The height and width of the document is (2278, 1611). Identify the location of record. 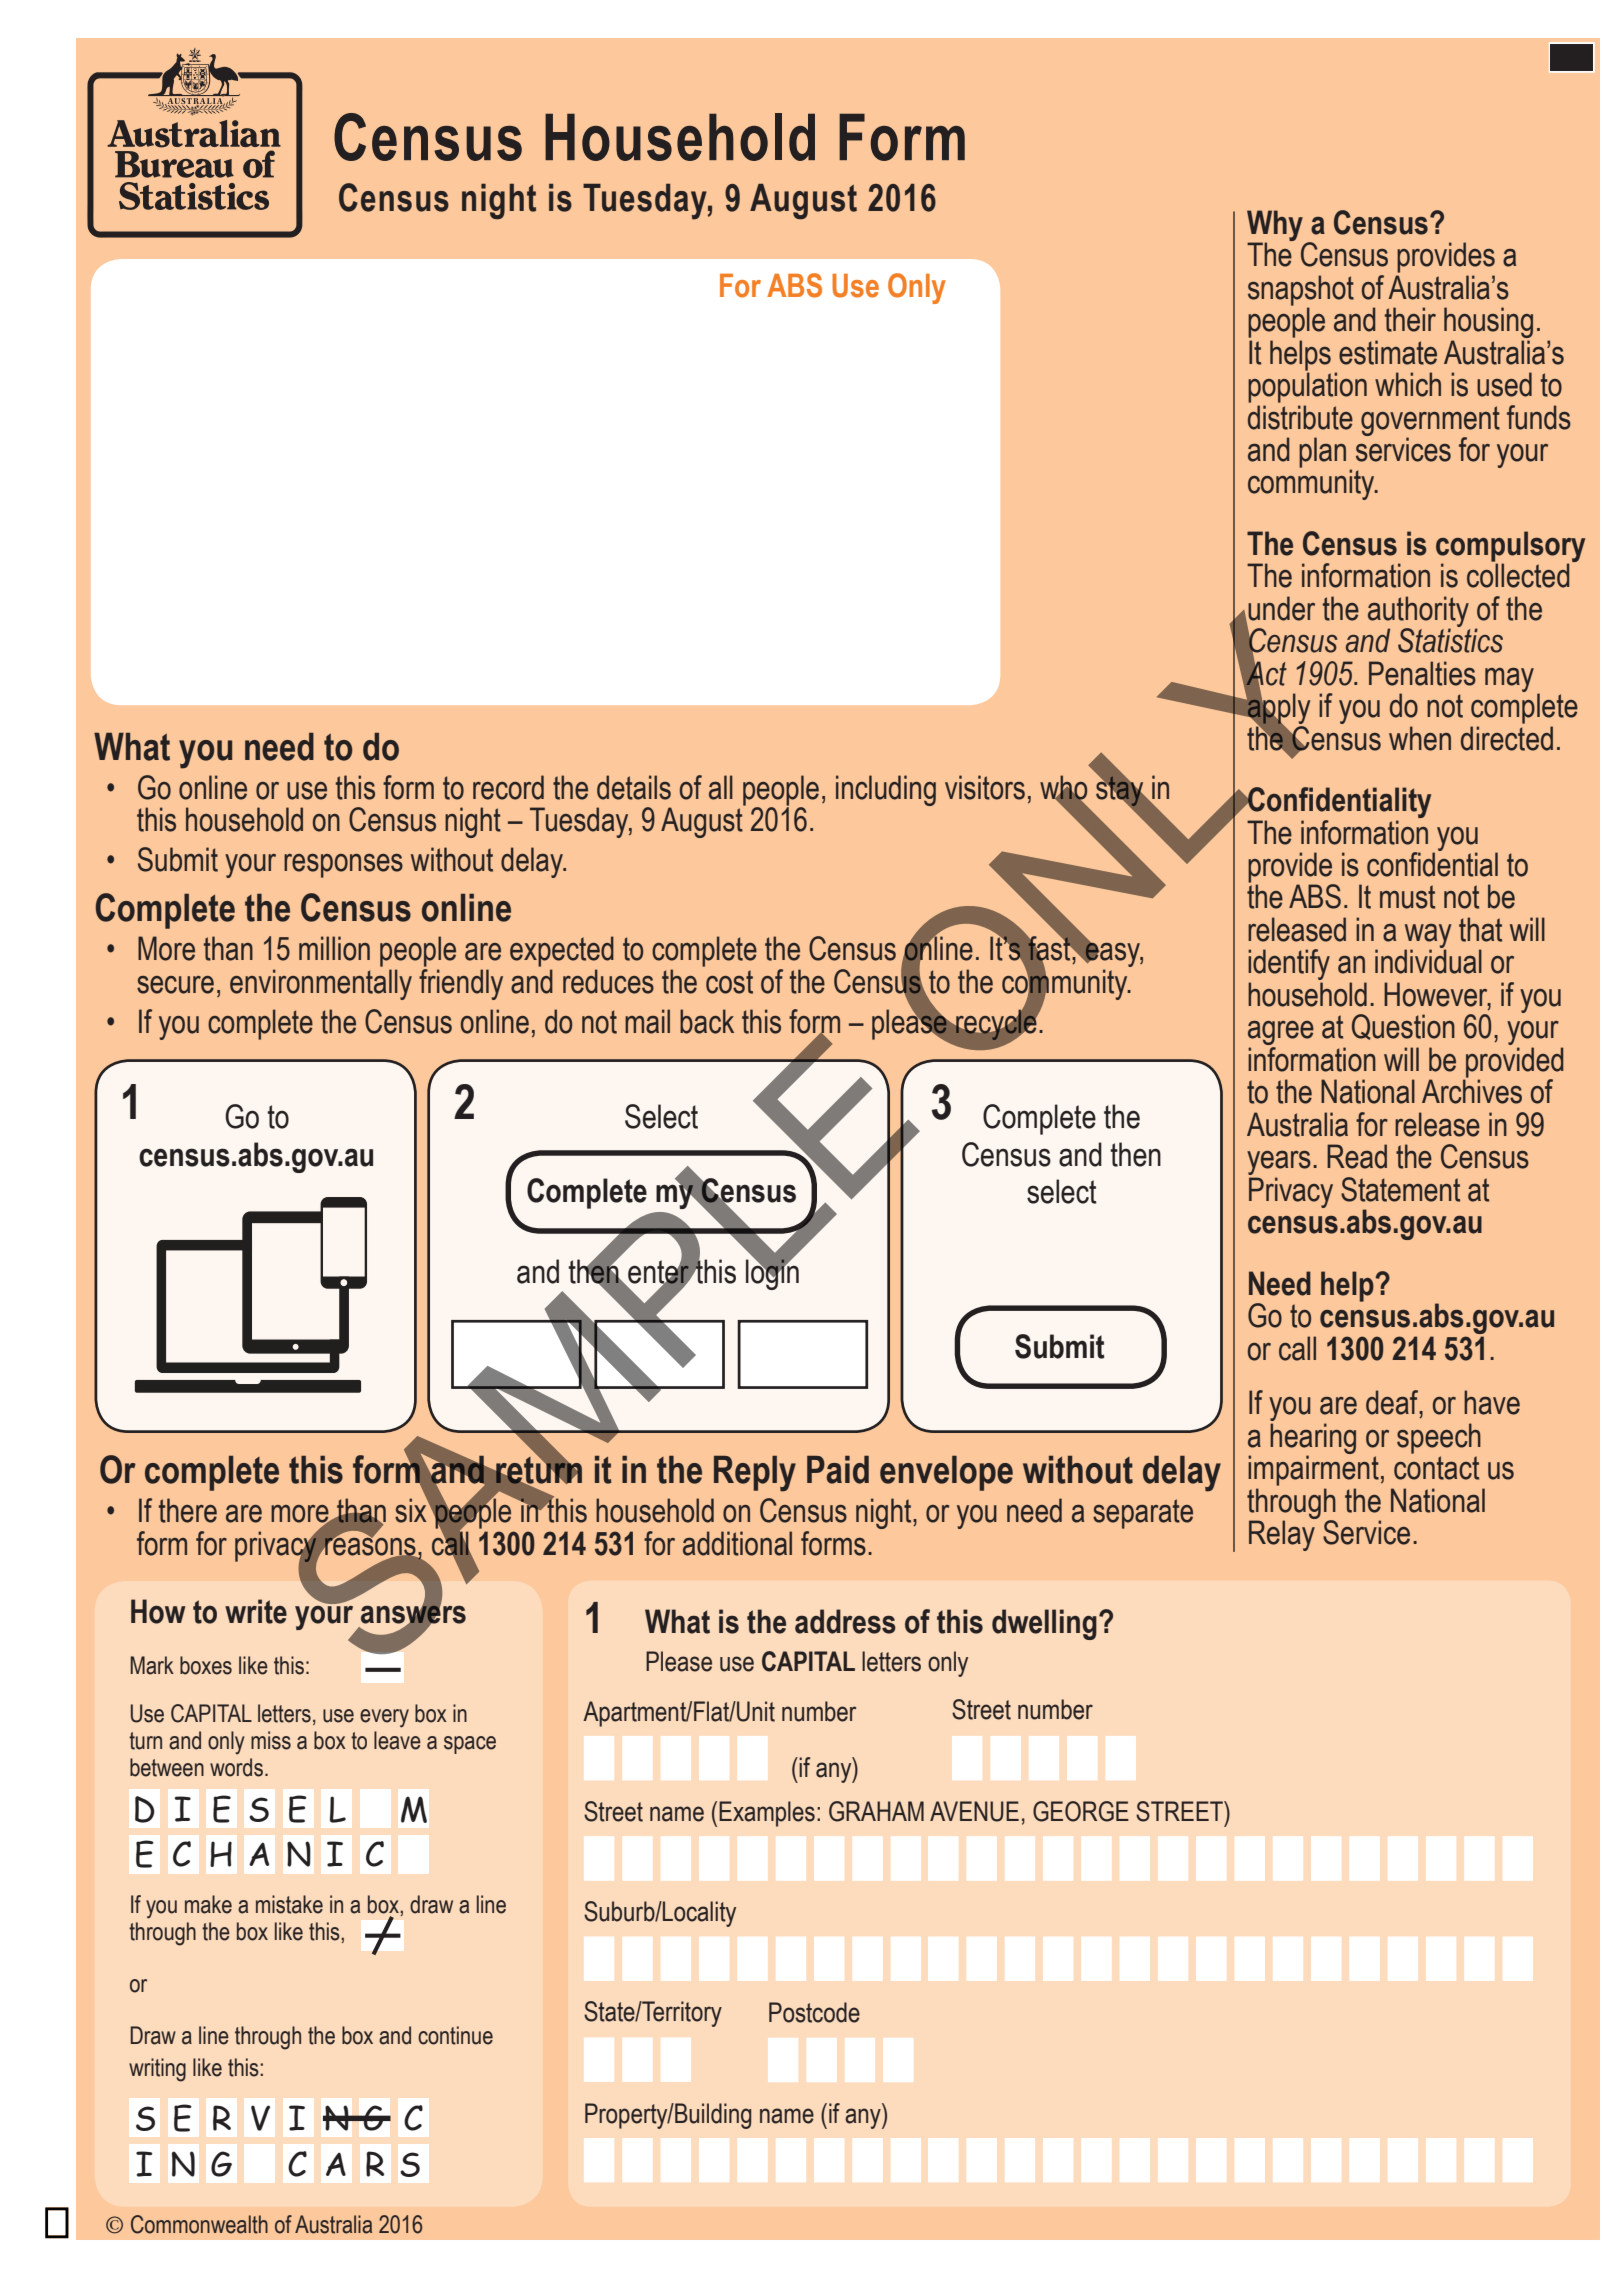
(508, 787).
